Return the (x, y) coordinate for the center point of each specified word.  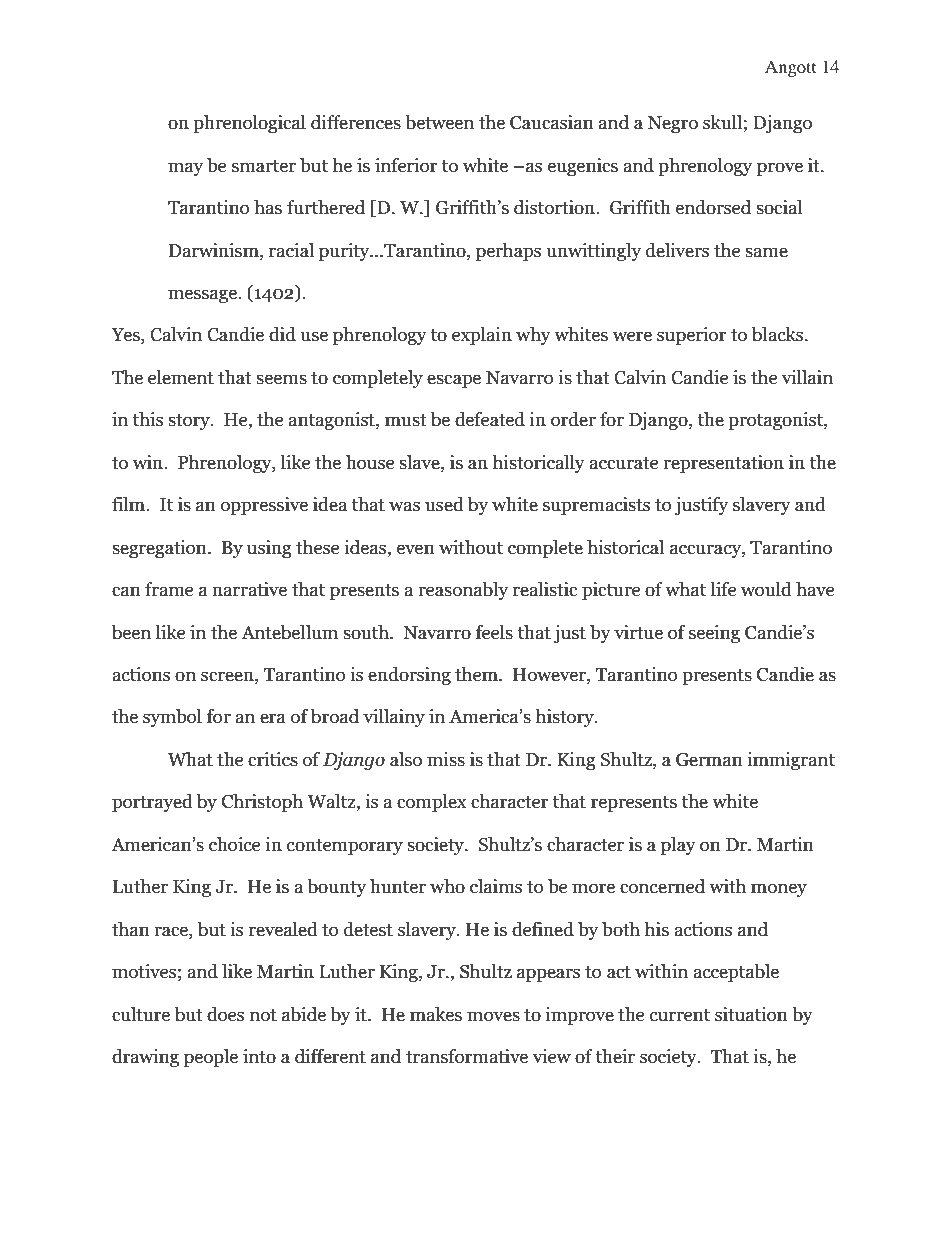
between (439, 122)
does (225, 1014)
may (185, 169)
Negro (673, 124)
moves (493, 1016)
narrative (249, 589)
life (723, 589)
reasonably (463, 591)
